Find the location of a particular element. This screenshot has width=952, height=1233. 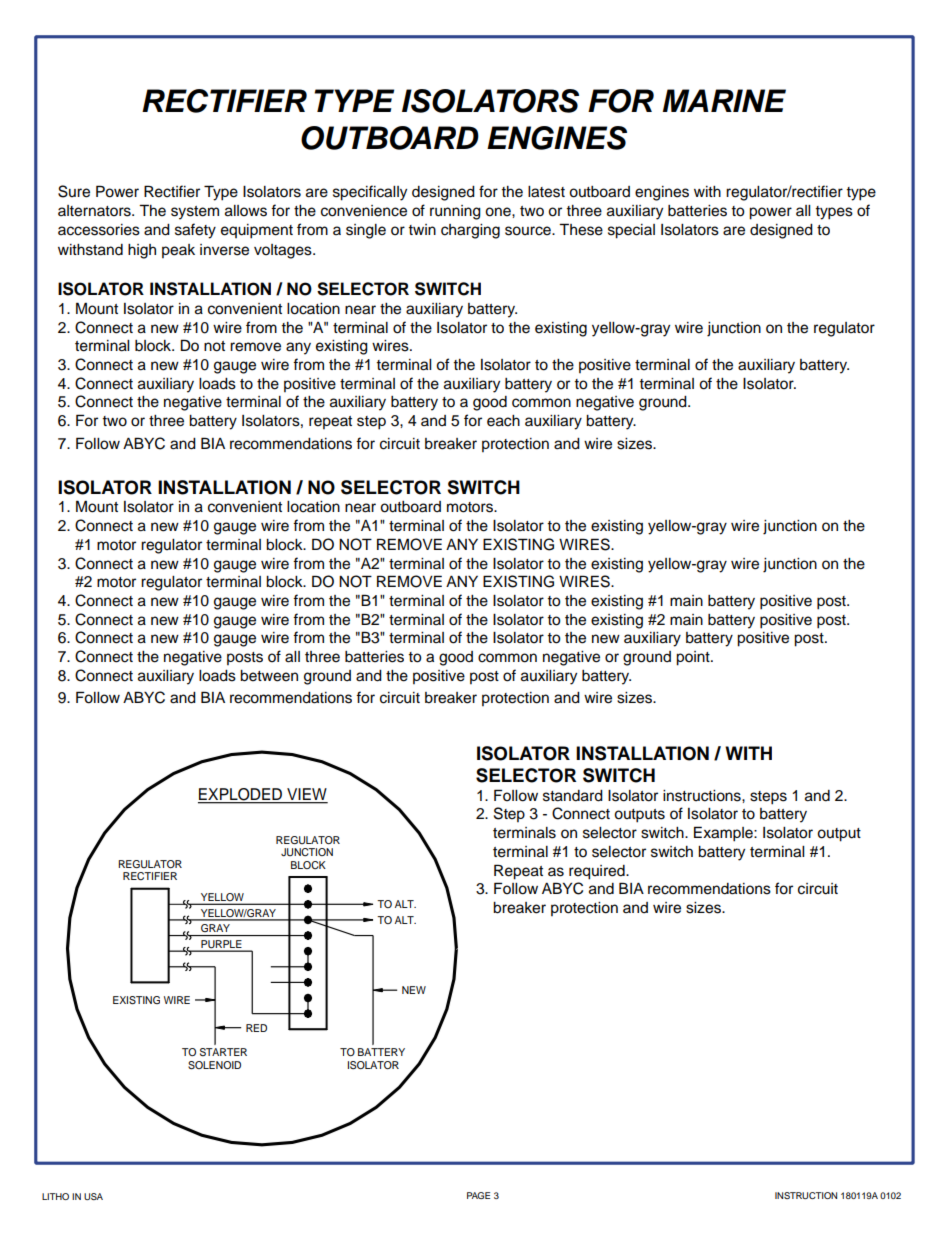

each is located at coordinates (503, 421).
